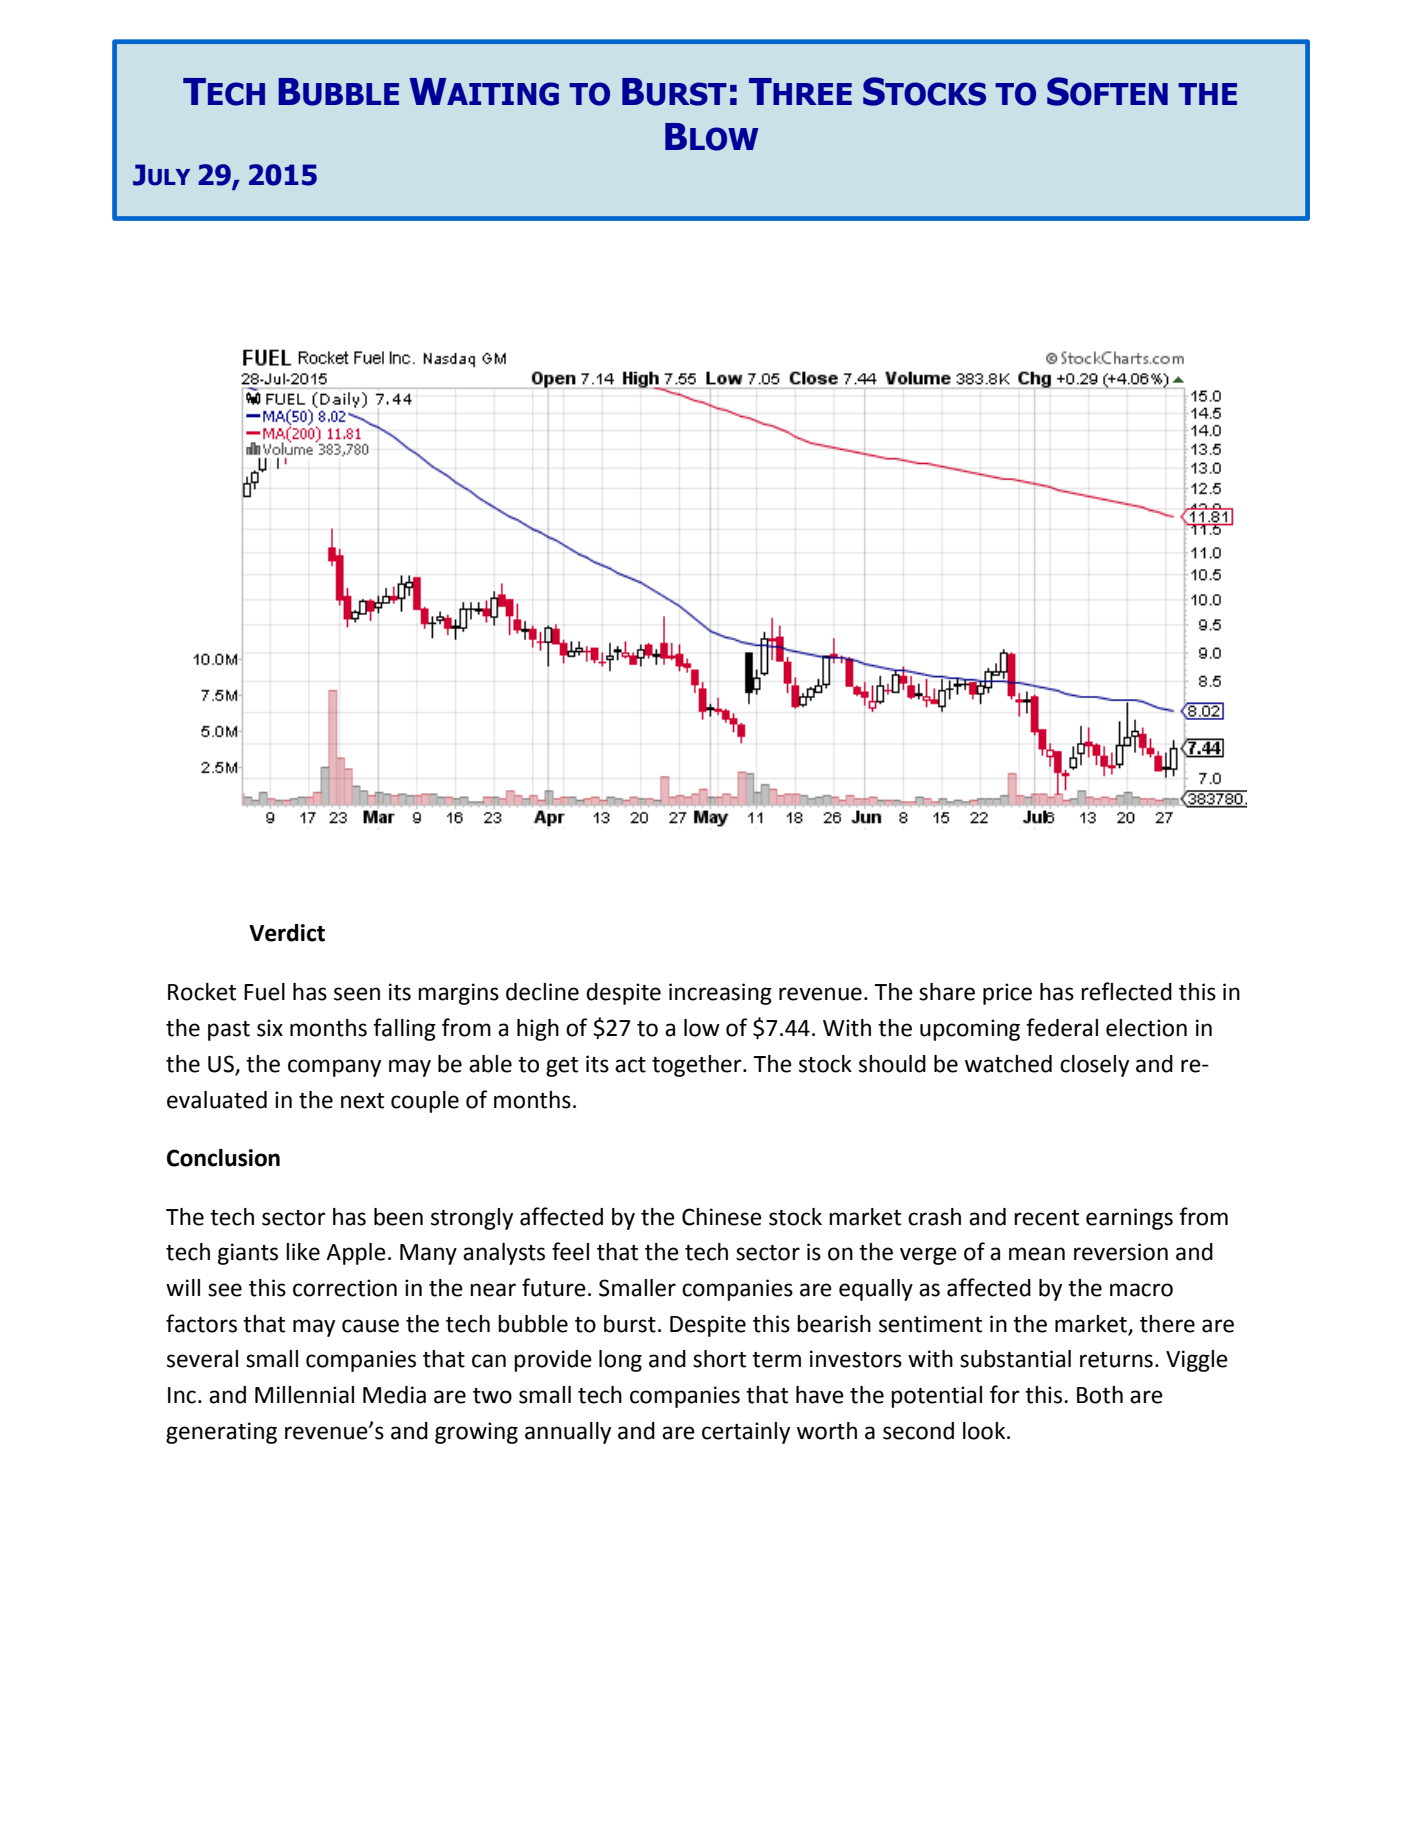 Image resolution: width=1413 pixels, height=1829 pixels. Describe the element at coordinates (698, 1066) in the document. I see `together` at that location.
